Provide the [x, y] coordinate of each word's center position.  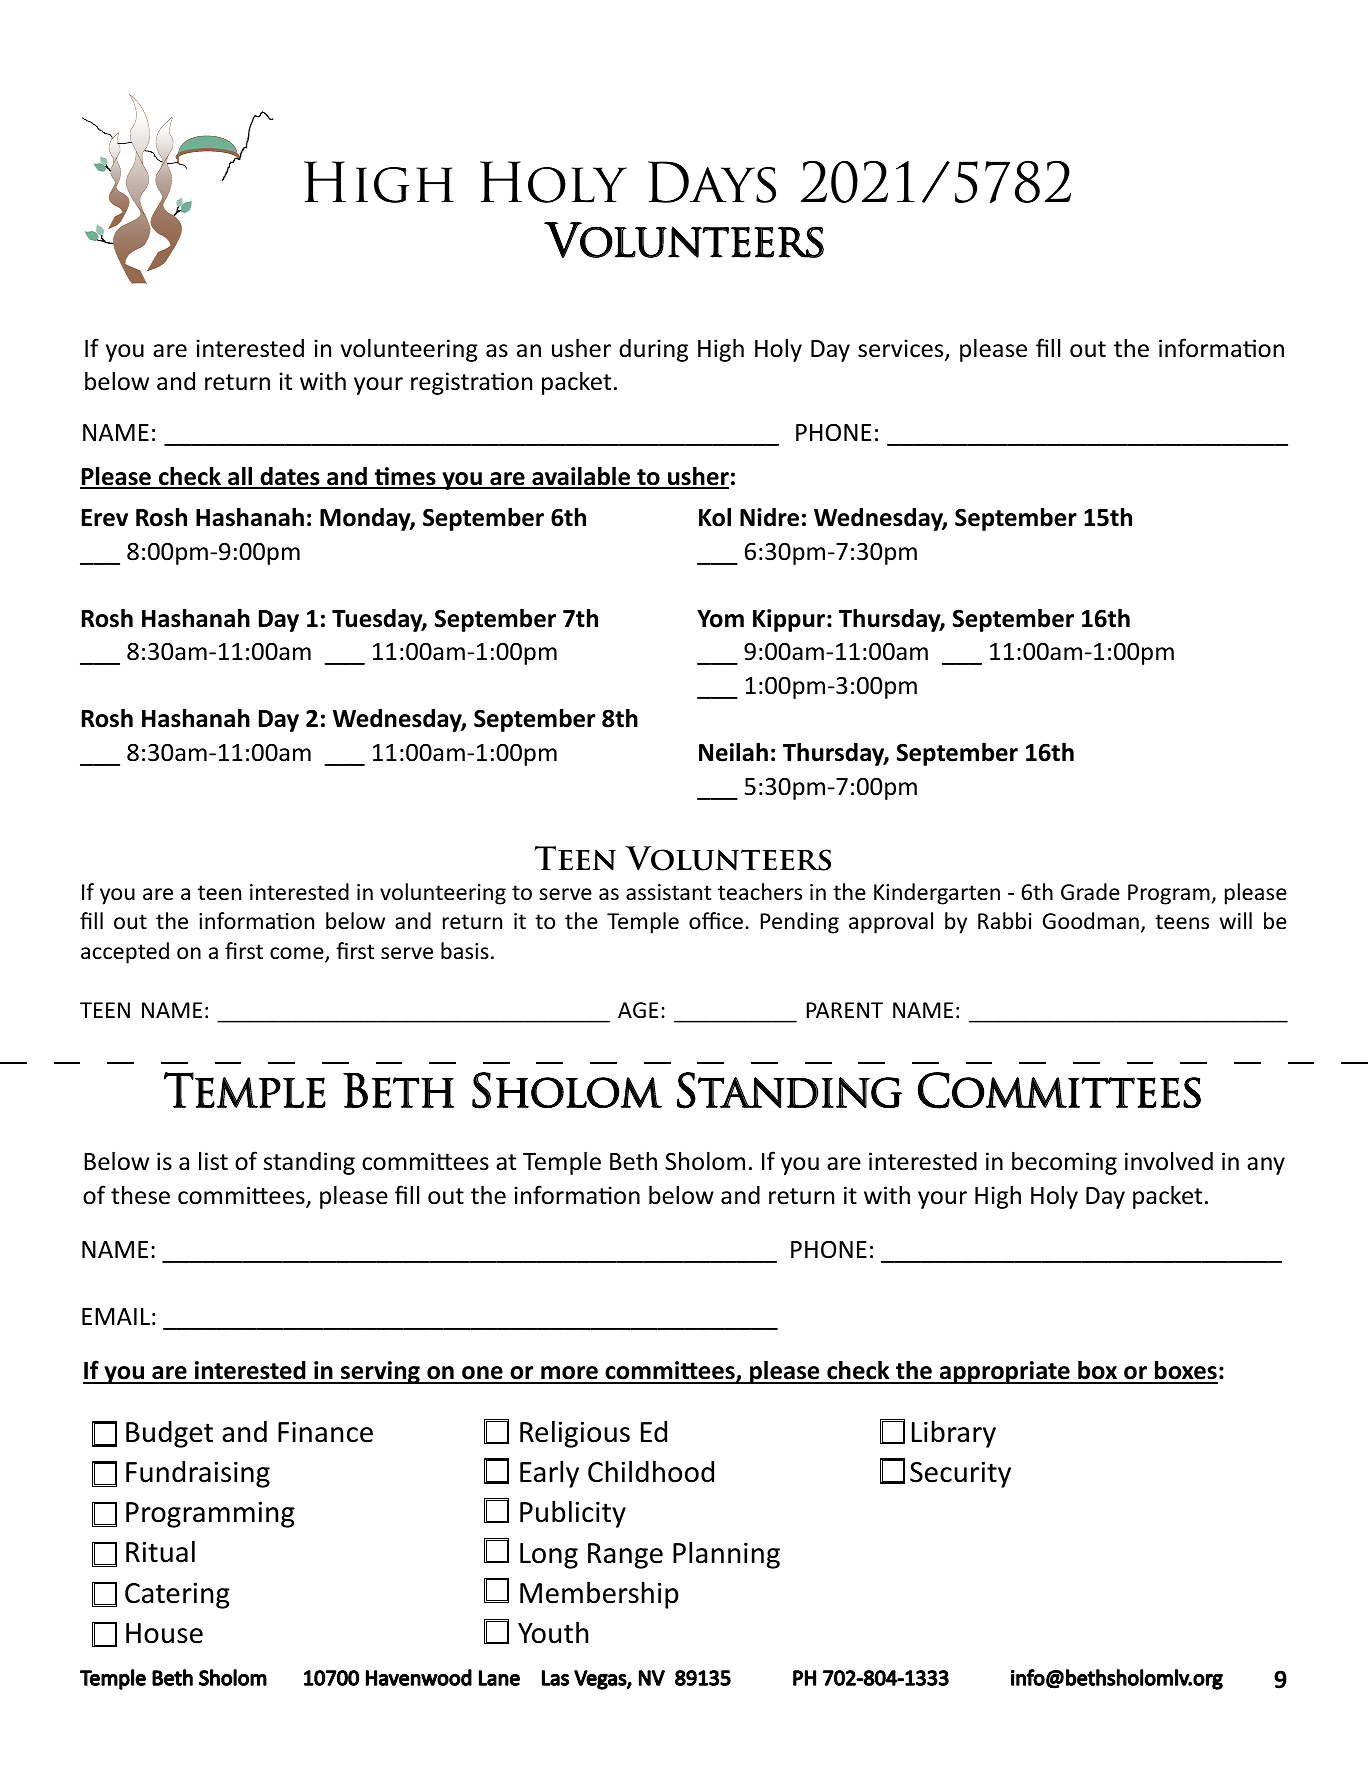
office [716, 921]
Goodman [1091, 921]
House [164, 1633]
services [902, 349]
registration [471, 383]
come [298, 954]
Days [712, 182]
